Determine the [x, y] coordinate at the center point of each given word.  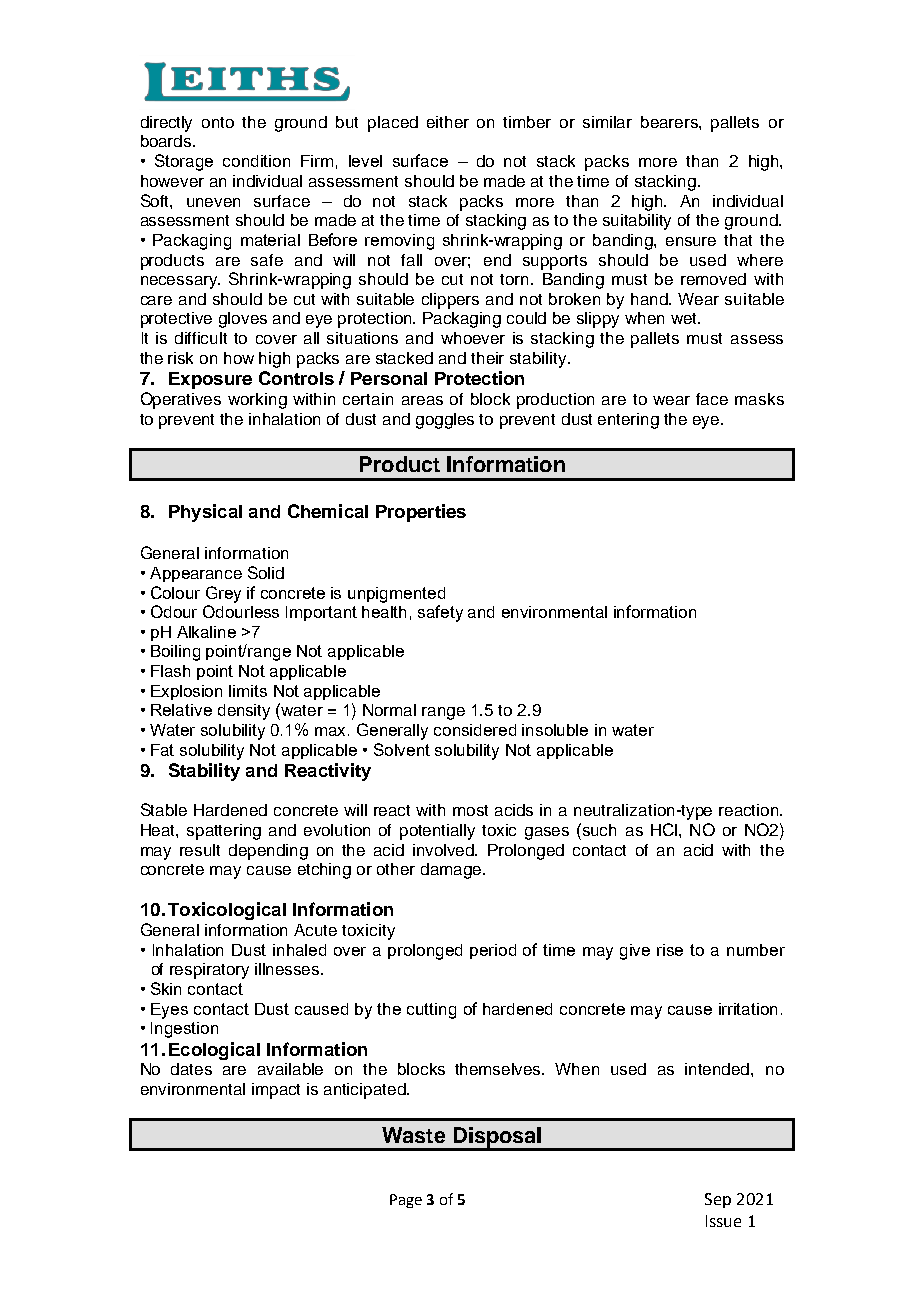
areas [422, 400]
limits [248, 691]
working [257, 401]
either [448, 122]
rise [670, 950]
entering [628, 421]
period [493, 951]
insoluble [555, 730]
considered [475, 730]
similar [607, 122]
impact [276, 1091]
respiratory [209, 971]
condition [256, 161]
